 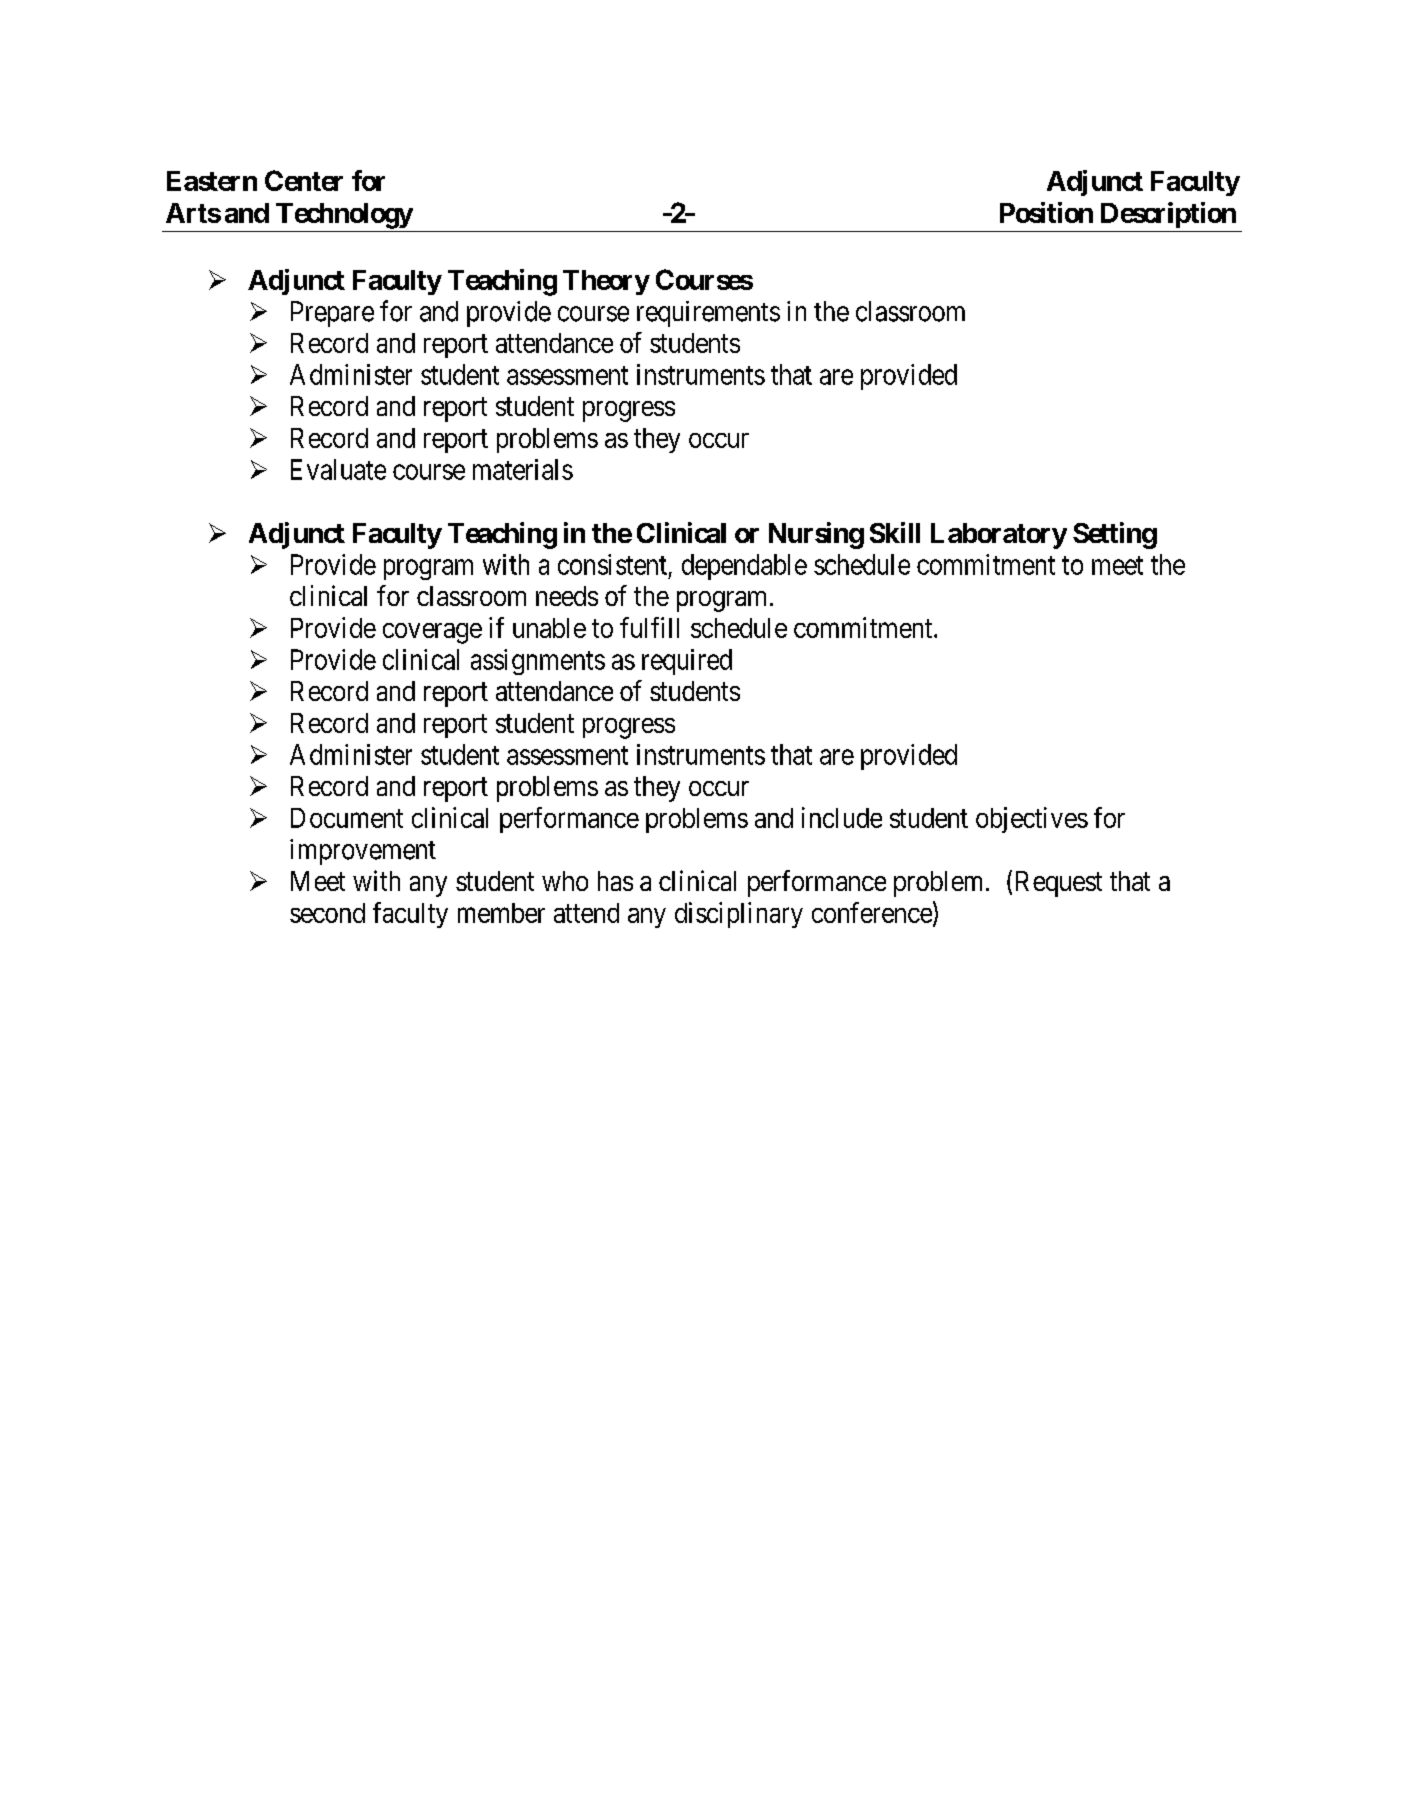 I want to click on required, so click(x=687, y=662).
